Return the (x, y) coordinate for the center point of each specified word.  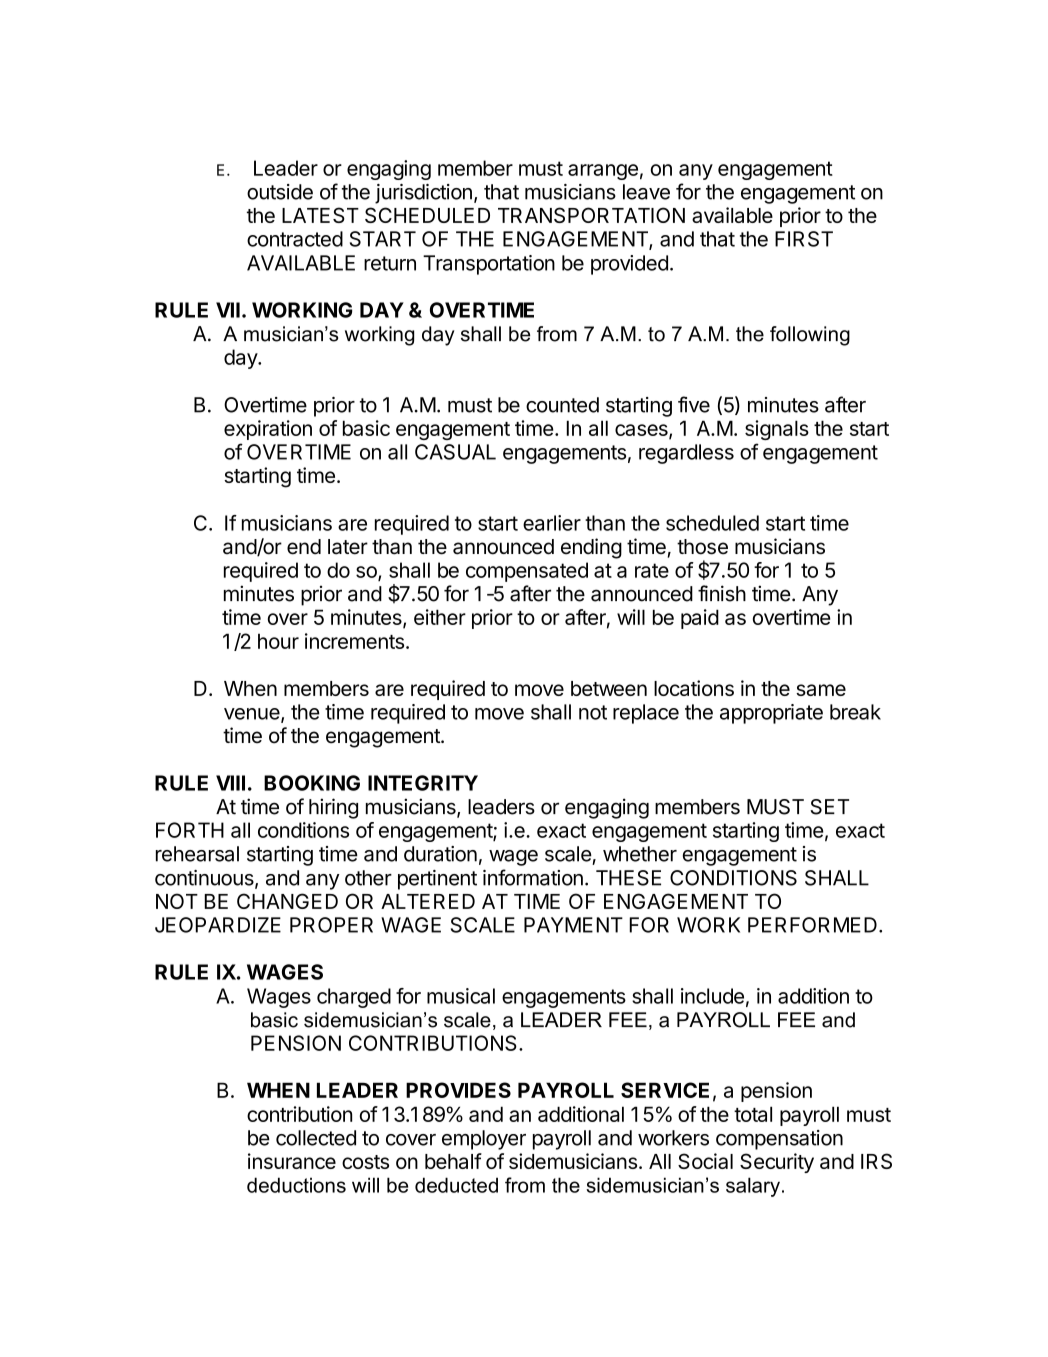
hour (278, 641)
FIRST (804, 239)
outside (280, 192)
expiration (268, 430)
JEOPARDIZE (218, 925)
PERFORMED (812, 925)
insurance (292, 1161)
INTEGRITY (423, 783)
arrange (603, 172)
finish (722, 593)
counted (562, 405)
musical (461, 996)
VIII (230, 783)
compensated (527, 572)
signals (777, 430)
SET (829, 807)
